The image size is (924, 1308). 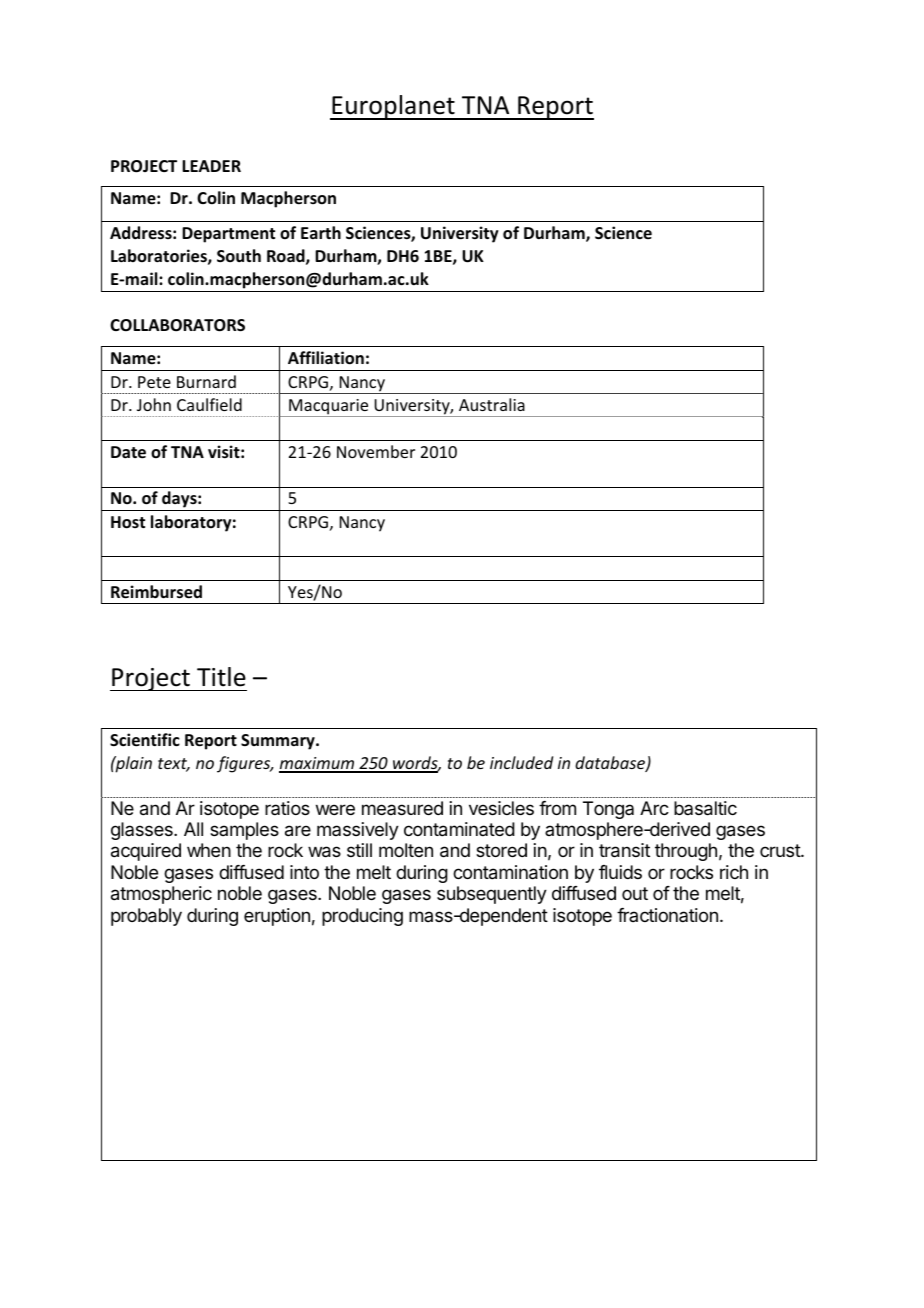 I want to click on atmospheric, so click(x=161, y=895).
